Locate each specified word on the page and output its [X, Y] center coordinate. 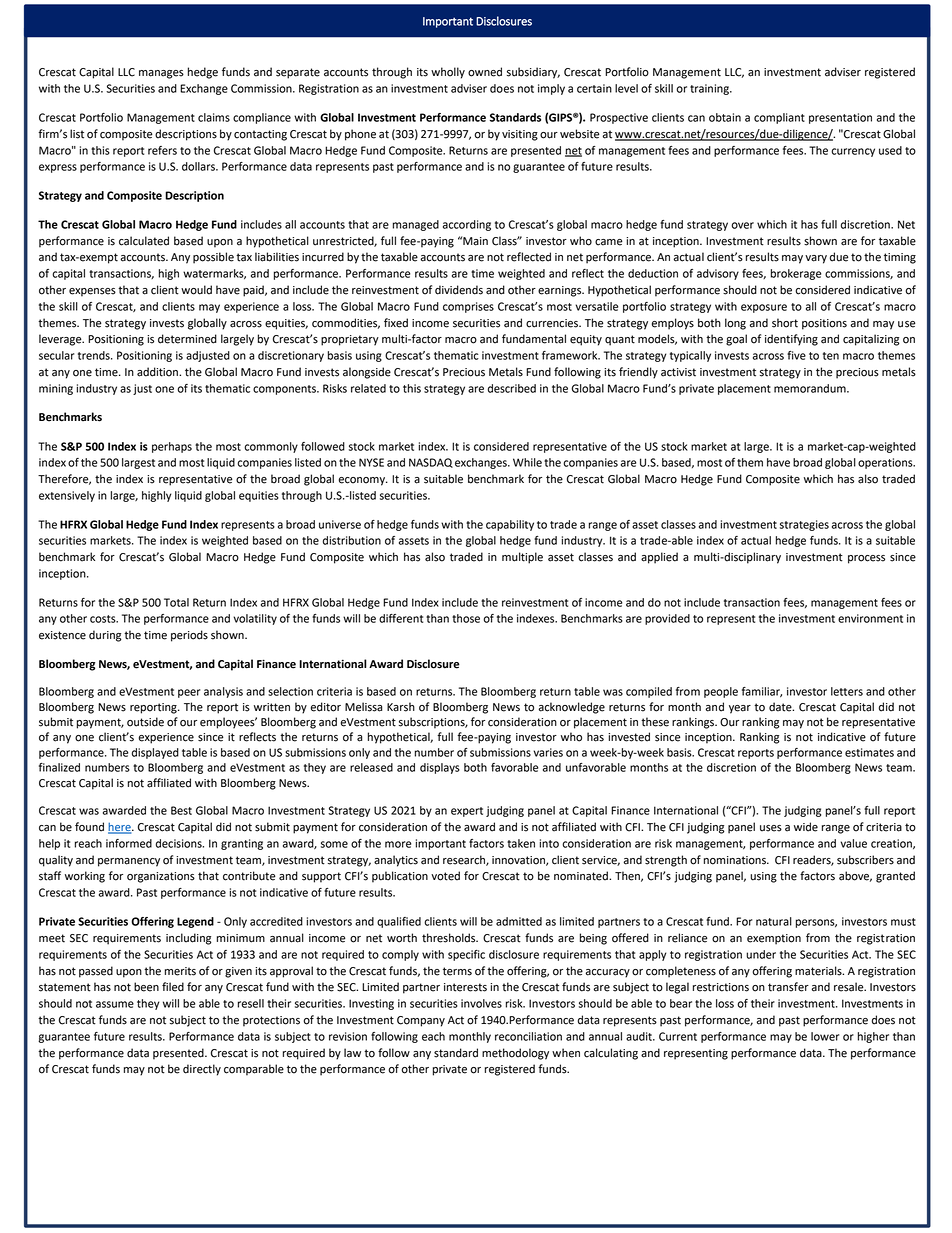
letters [847, 691]
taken [521, 843]
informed [129, 843]
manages [161, 74]
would [196, 290]
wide [806, 827]
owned [485, 72]
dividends [459, 290]
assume [115, 1004]
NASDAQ [431, 463]
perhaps [172, 447]
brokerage [796, 274]
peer [189, 693]
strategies [804, 525]
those [466, 618]
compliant [779, 118]
